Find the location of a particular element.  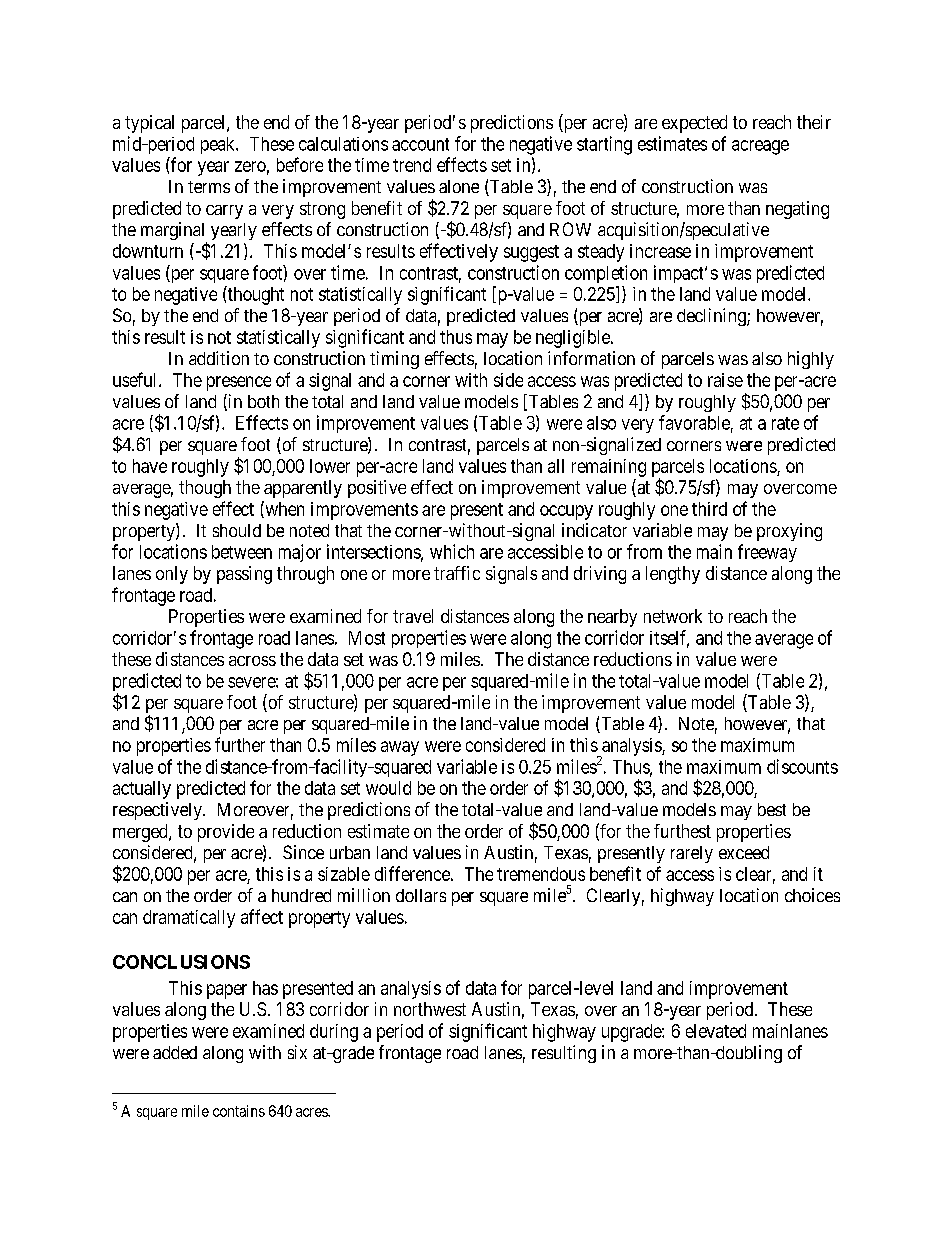

positive is located at coordinates (377, 489).
